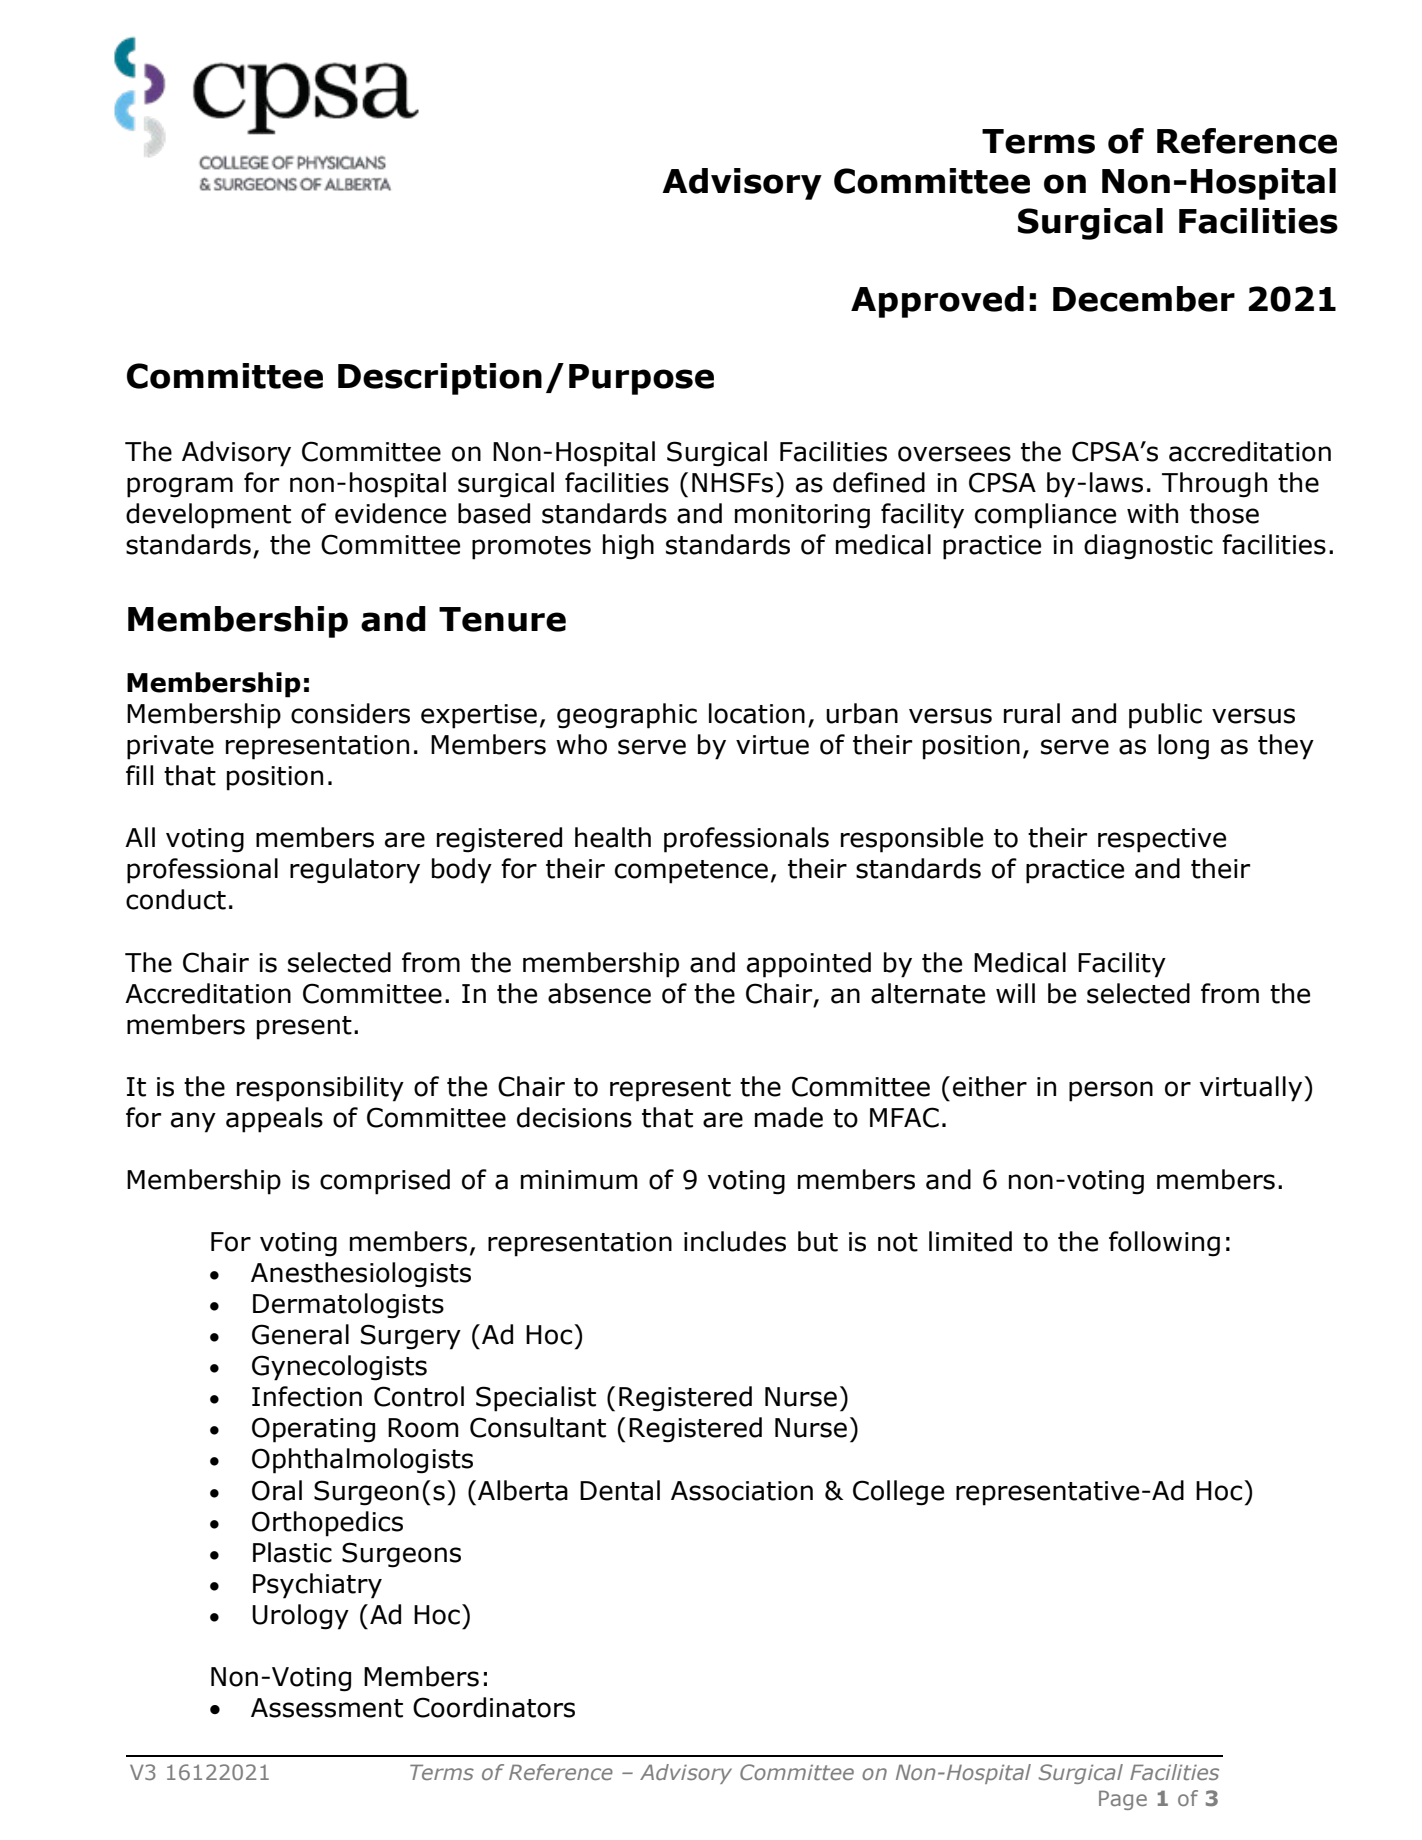 The image size is (1422, 1840). Describe the element at coordinates (307, 1396) in the document. I see `Infection` at that location.
